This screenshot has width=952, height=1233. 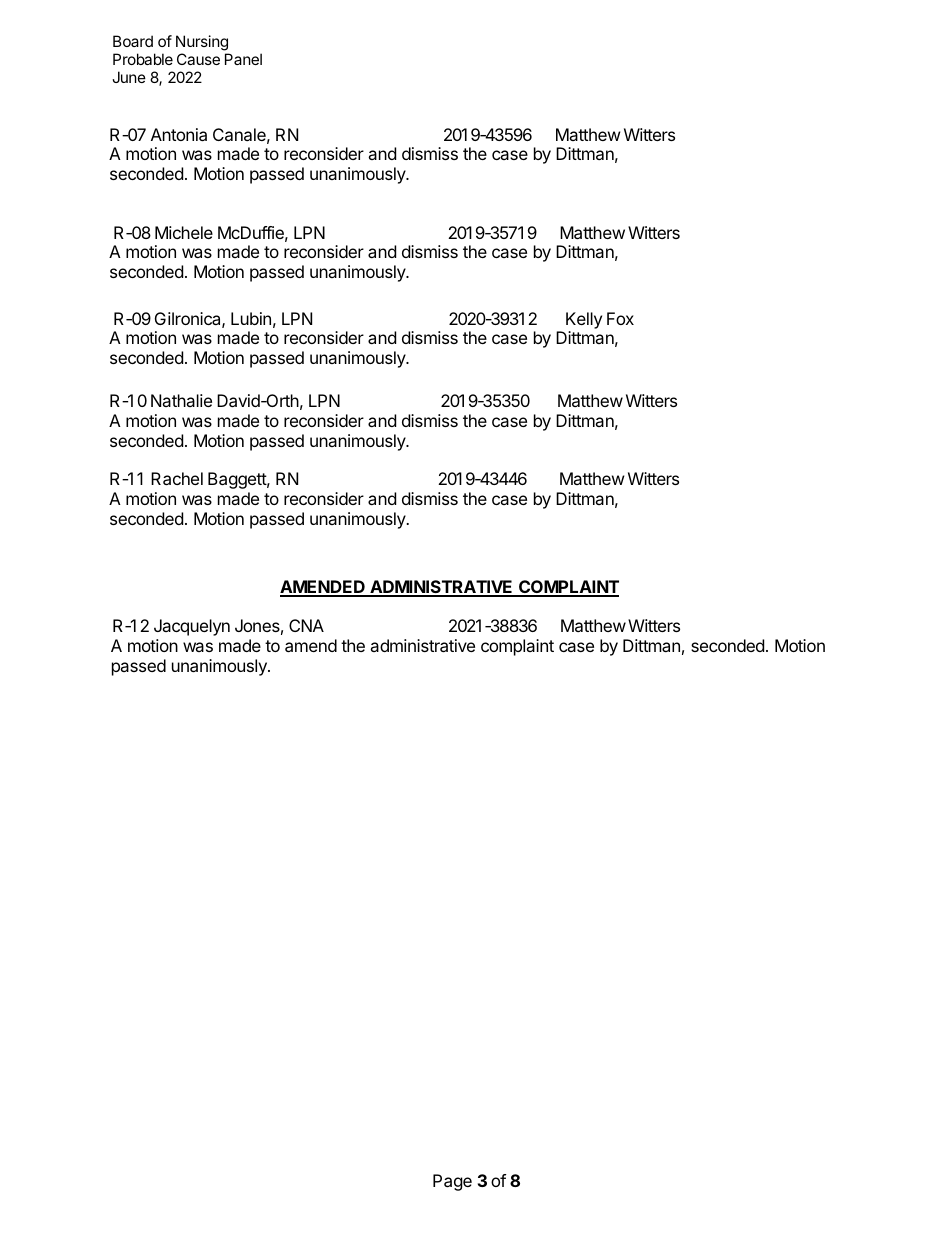 What do you see at coordinates (584, 320) in the screenshot?
I see `Kelly` at bounding box center [584, 320].
